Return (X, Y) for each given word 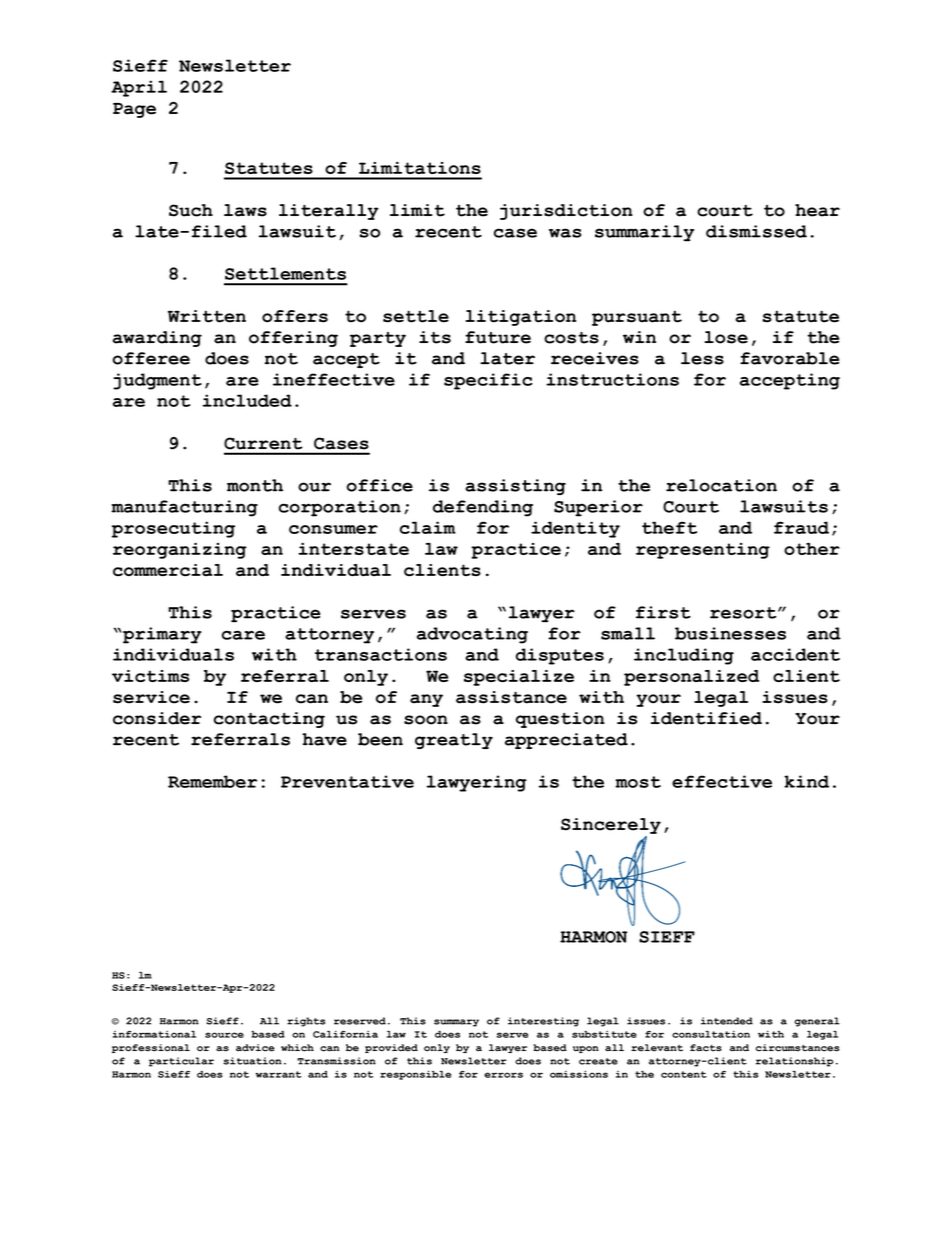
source (224, 1035)
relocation (721, 485)
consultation (711, 1034)
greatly (454, 741)
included (247, 400)
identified (706, 718)
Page (134, 110)
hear (817, 210)
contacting (269, 720)
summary (456, 1023)
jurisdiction (566, 212)
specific (488, 381)
